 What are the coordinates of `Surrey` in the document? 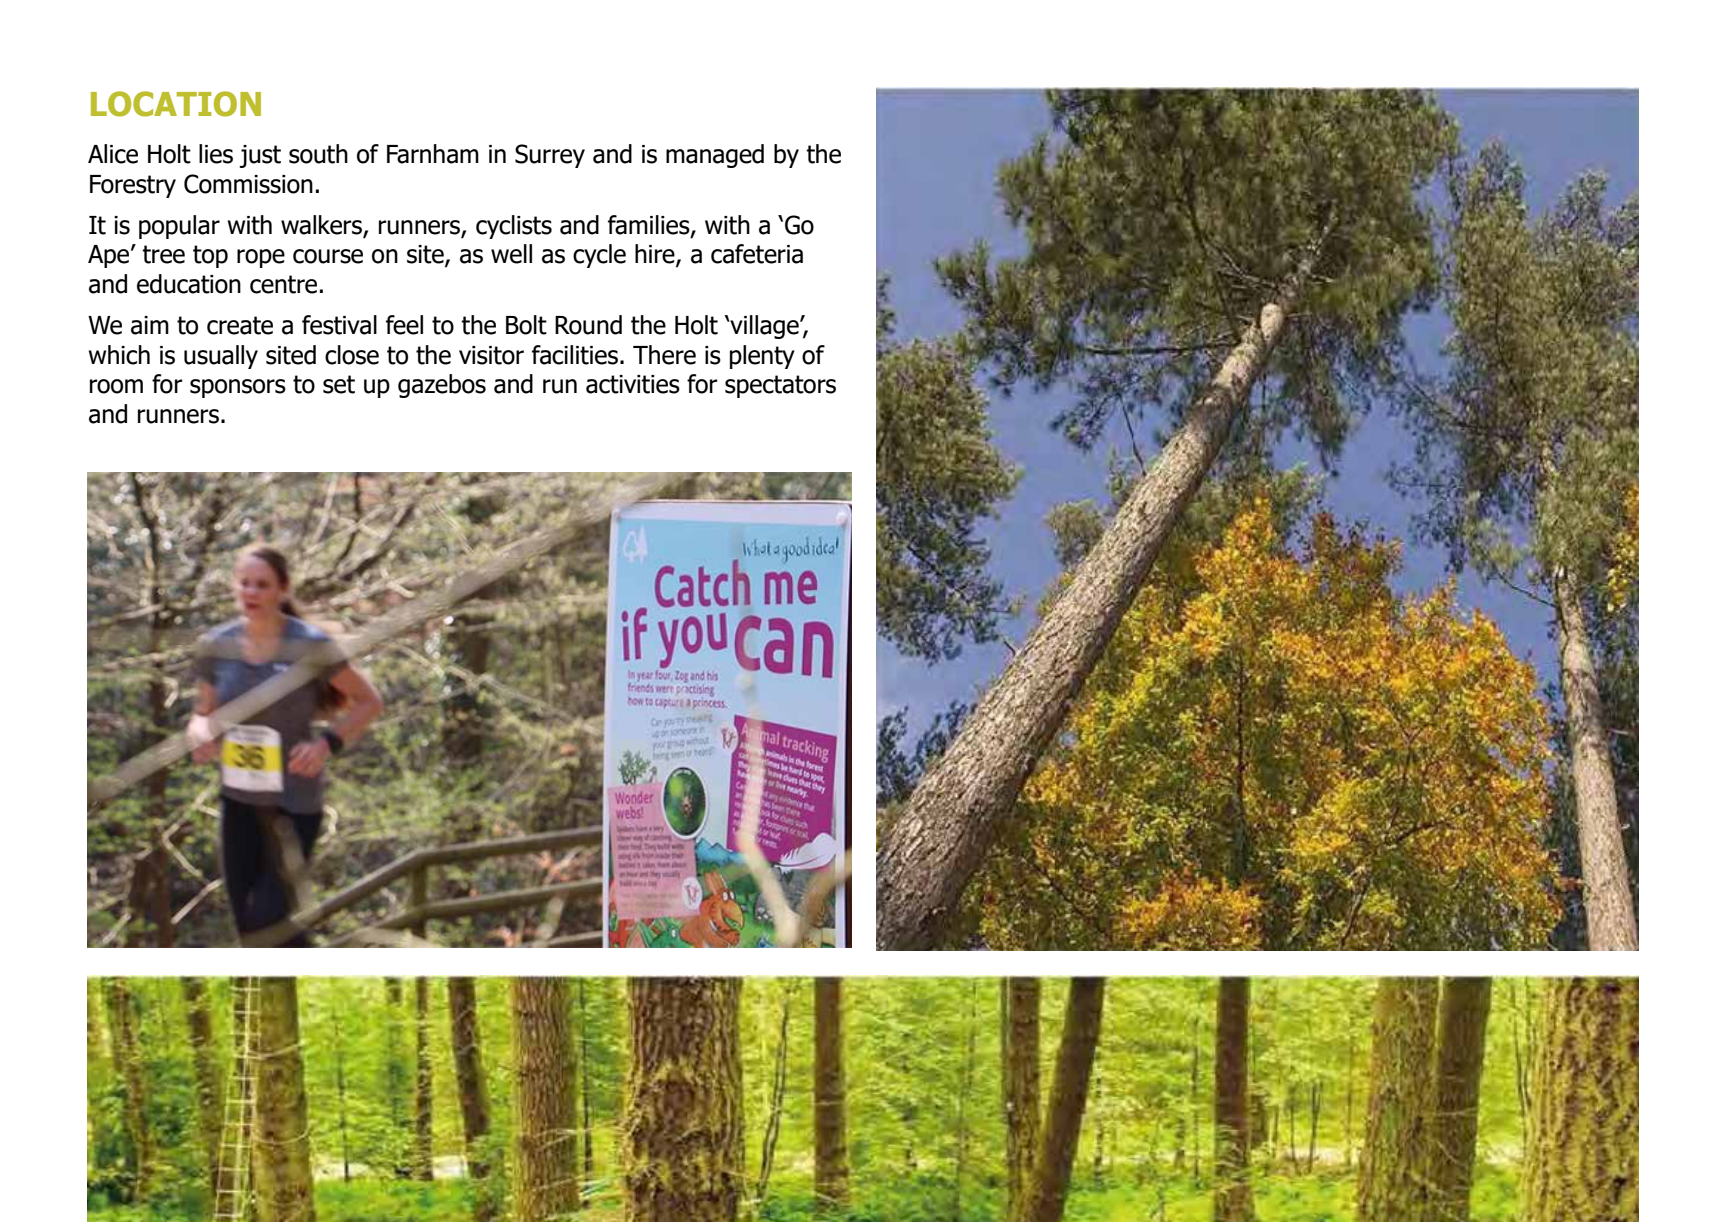 It's located at (550, 156).
